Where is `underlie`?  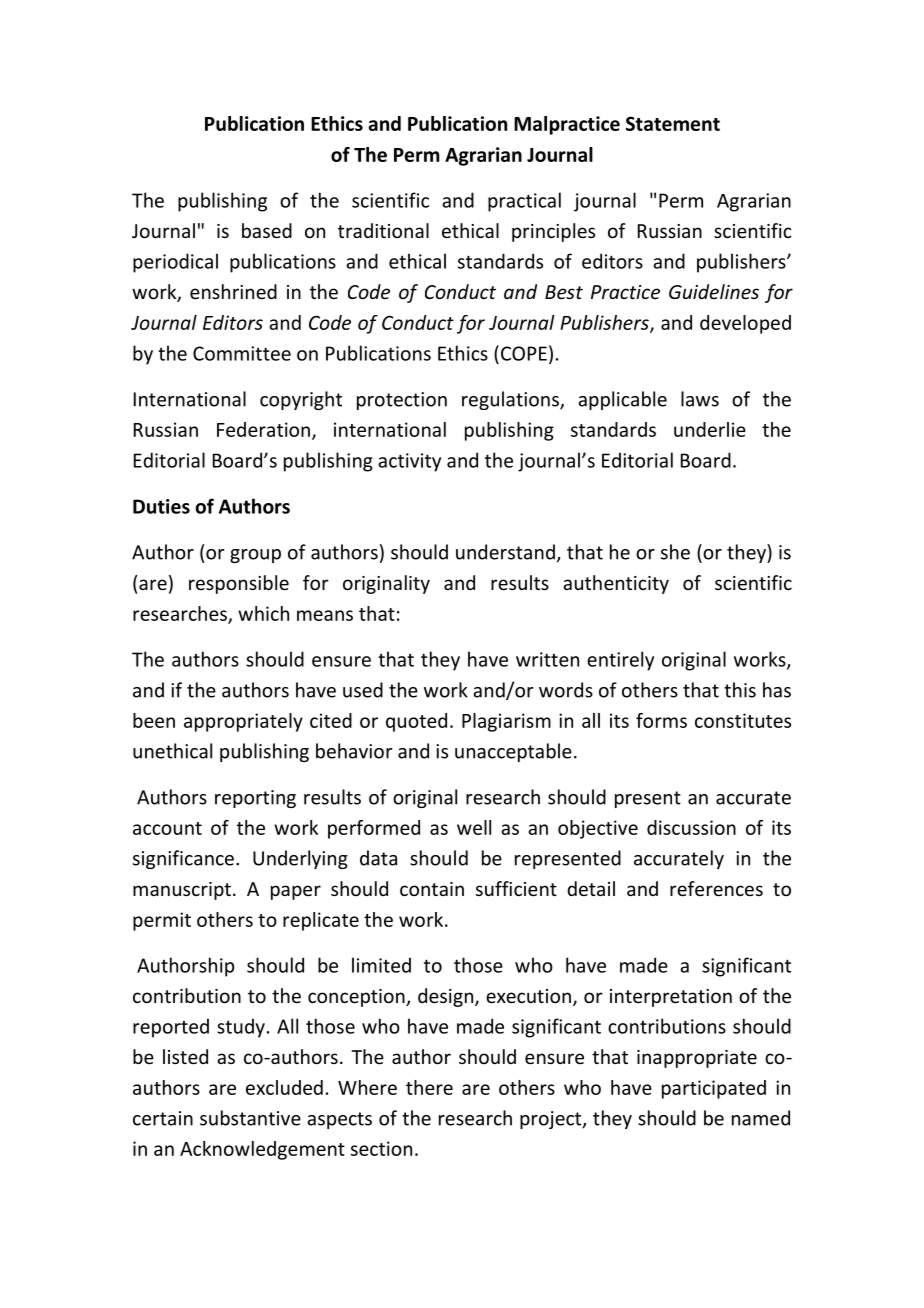
underlie is located at coordinates (710, 429).
